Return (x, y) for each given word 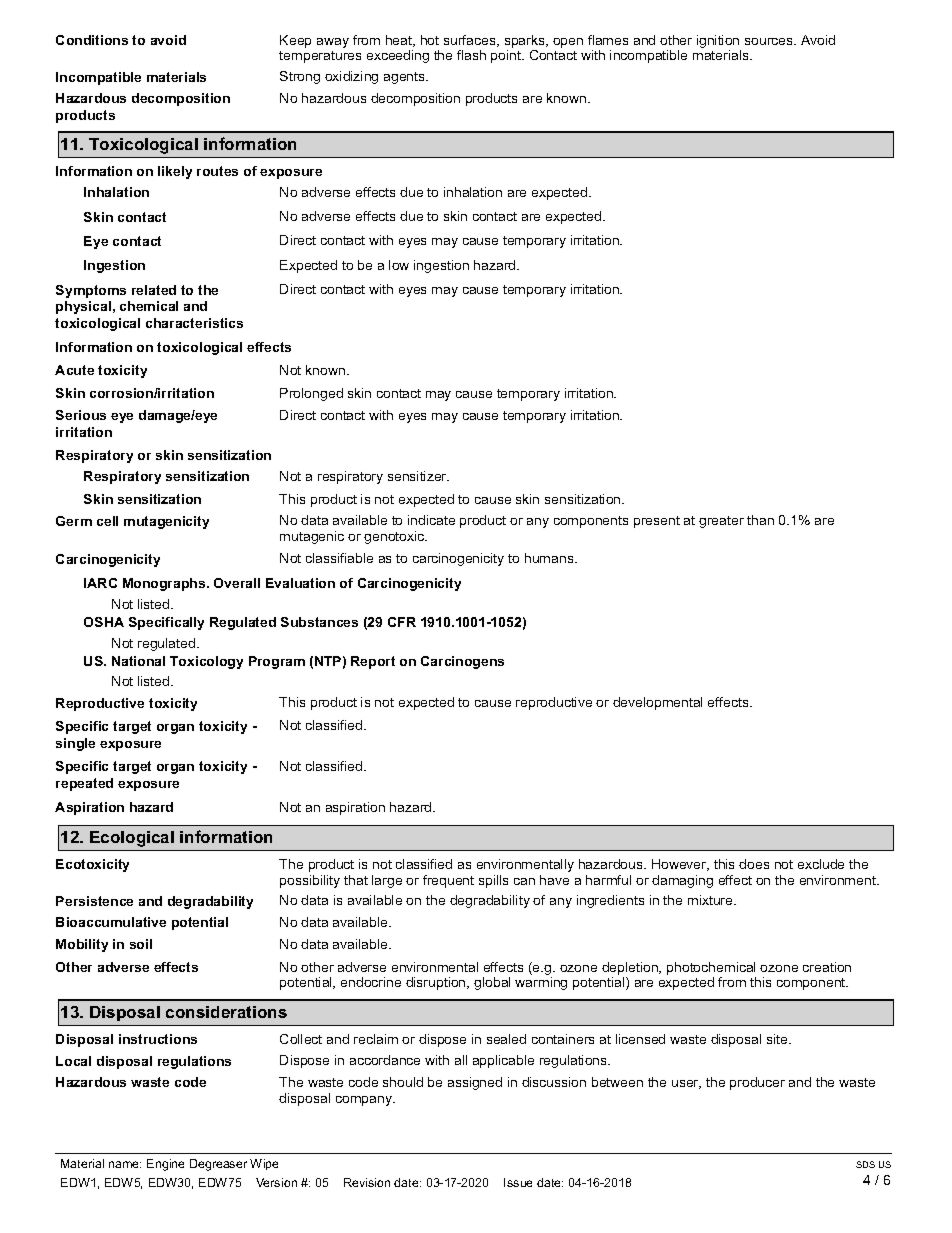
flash (471, 55)
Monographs (165, 584)
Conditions (92, 40)
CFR (402, 622)
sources (770, 41)
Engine (165, 1165)
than (760, 520)
